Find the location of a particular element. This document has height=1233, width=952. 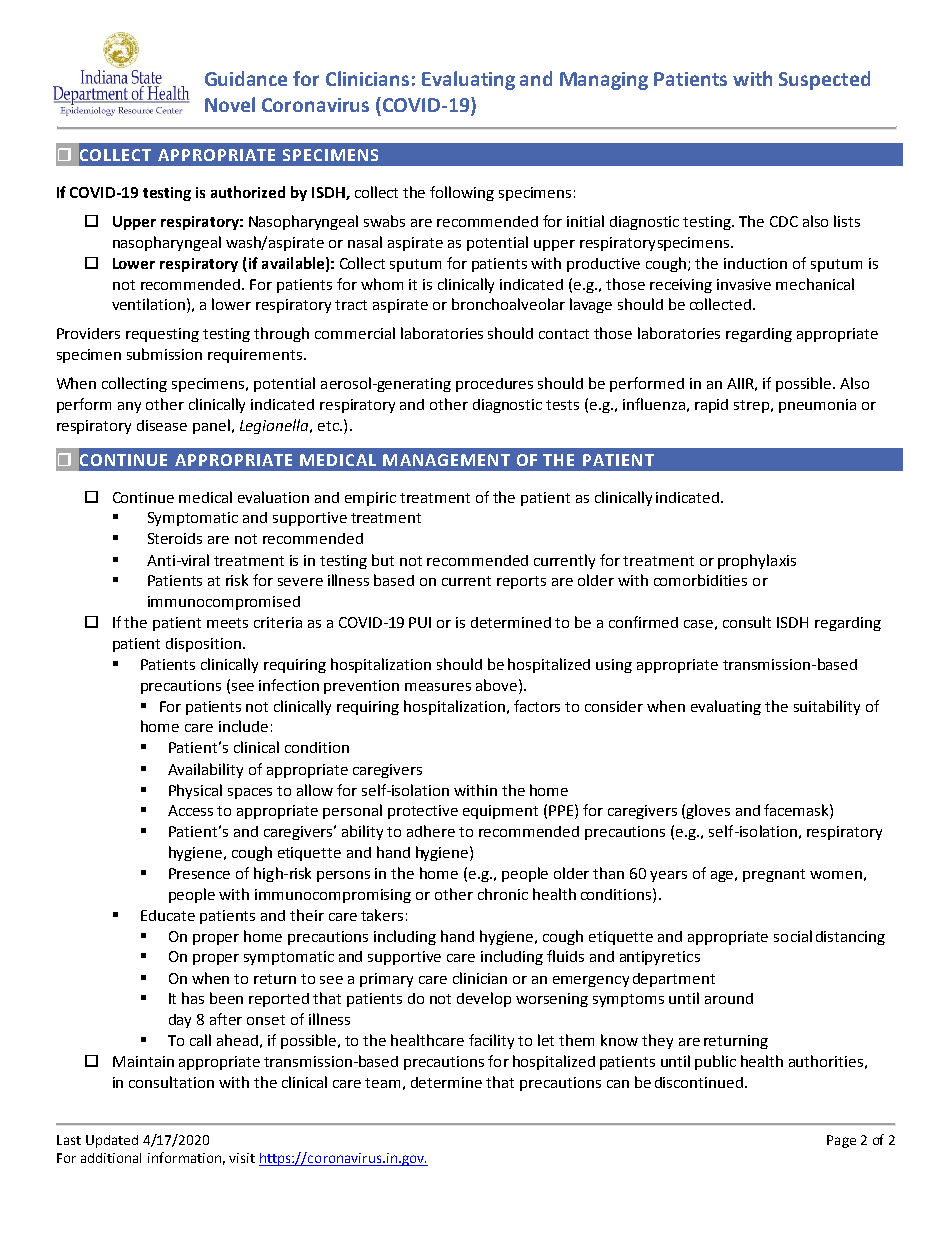

facility is located at coordinates (491, 1041).
